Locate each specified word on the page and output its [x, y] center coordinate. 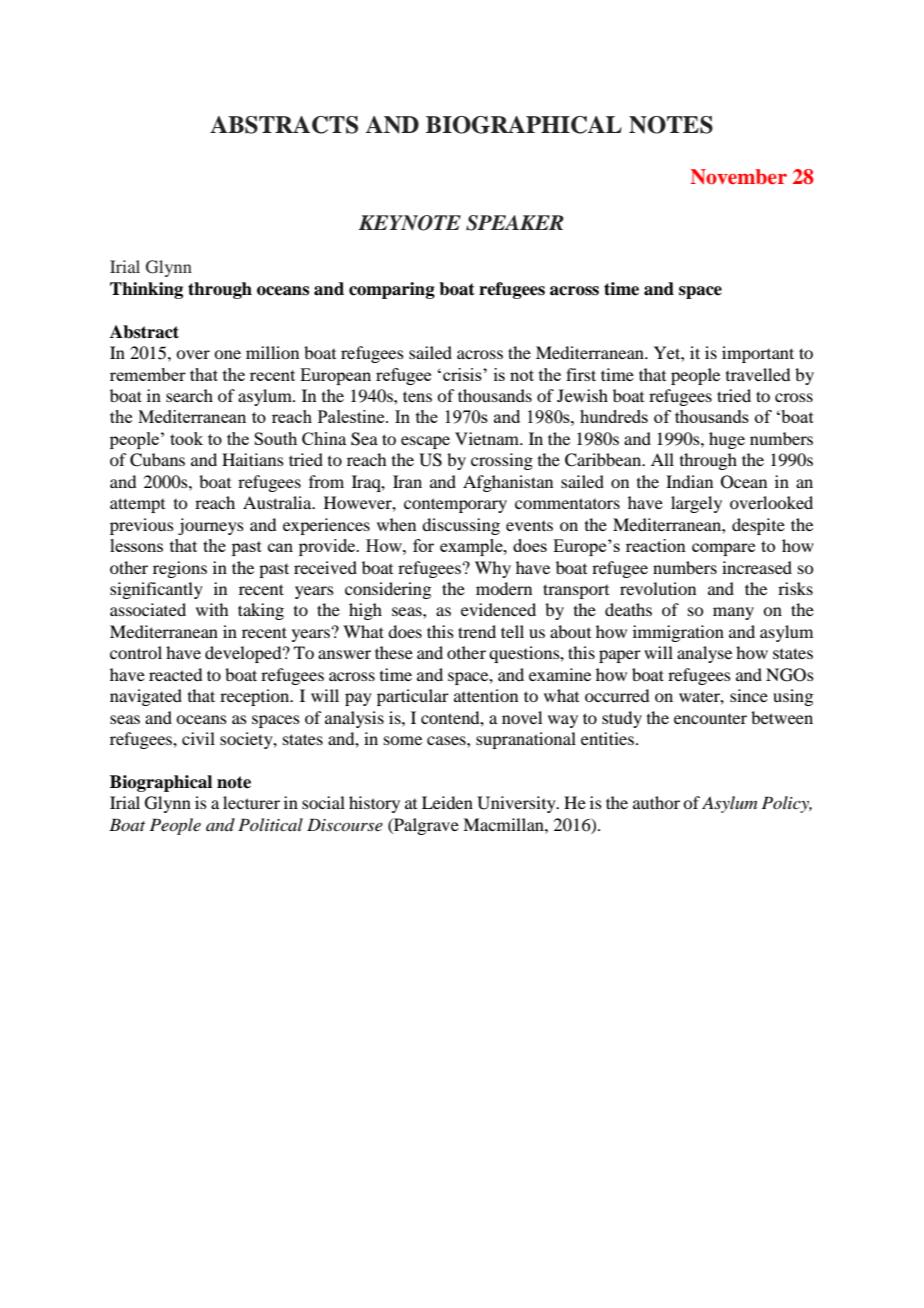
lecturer [251, 802]
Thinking [146, 290]
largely [696, 504]
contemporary [455, 505]
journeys [211, 526]
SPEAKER [515, 223]
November [738, 177]
